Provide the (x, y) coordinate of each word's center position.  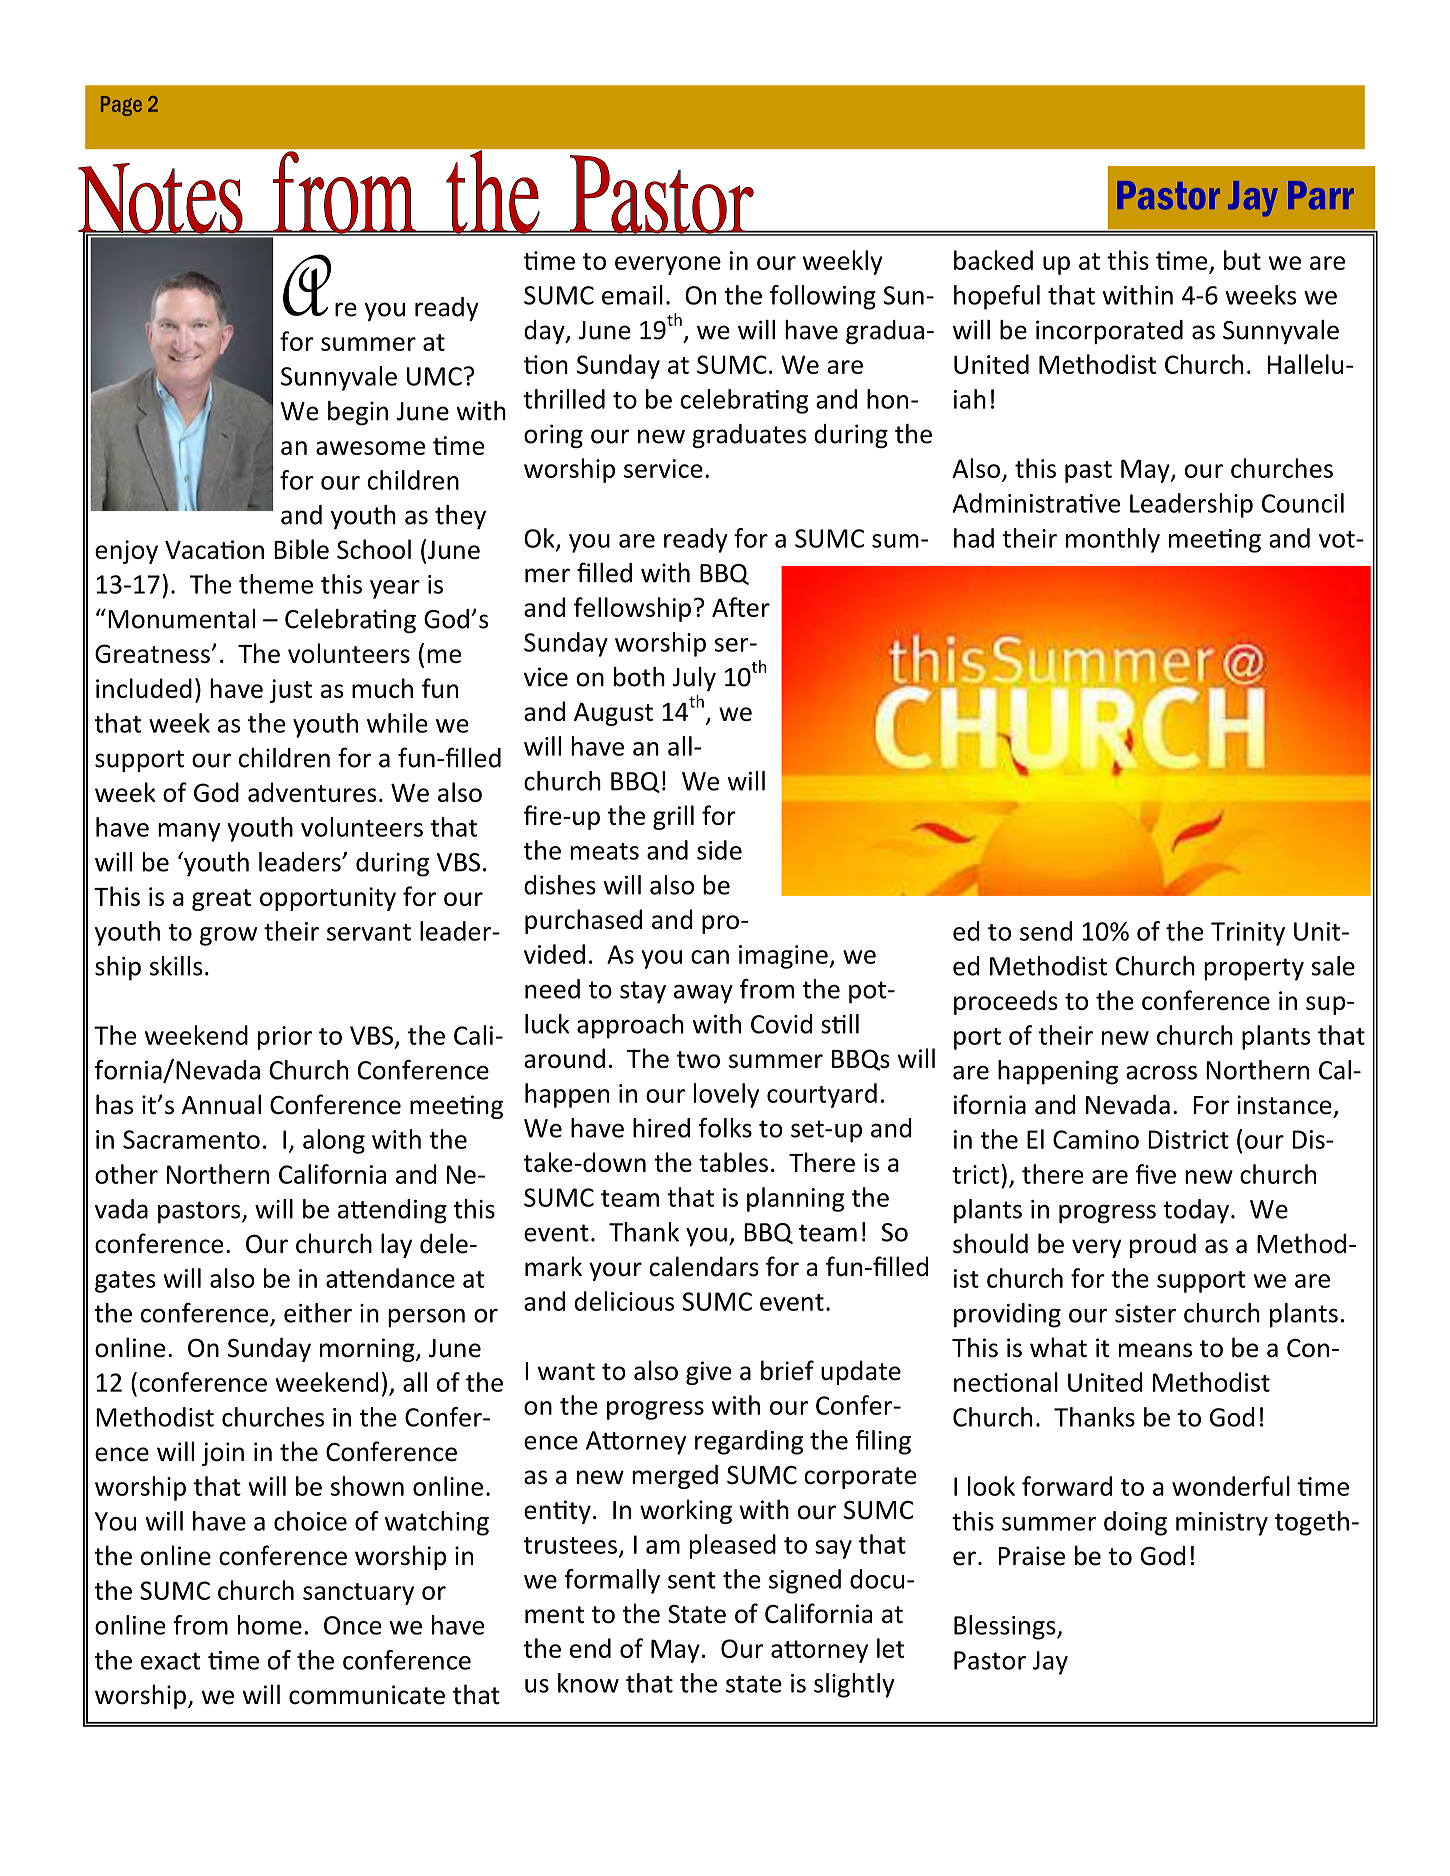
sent (692, 1580)
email (632, 295)
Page (121, 106)
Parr (1321, 195)
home (270, 1625)
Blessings (1006, 1627)
